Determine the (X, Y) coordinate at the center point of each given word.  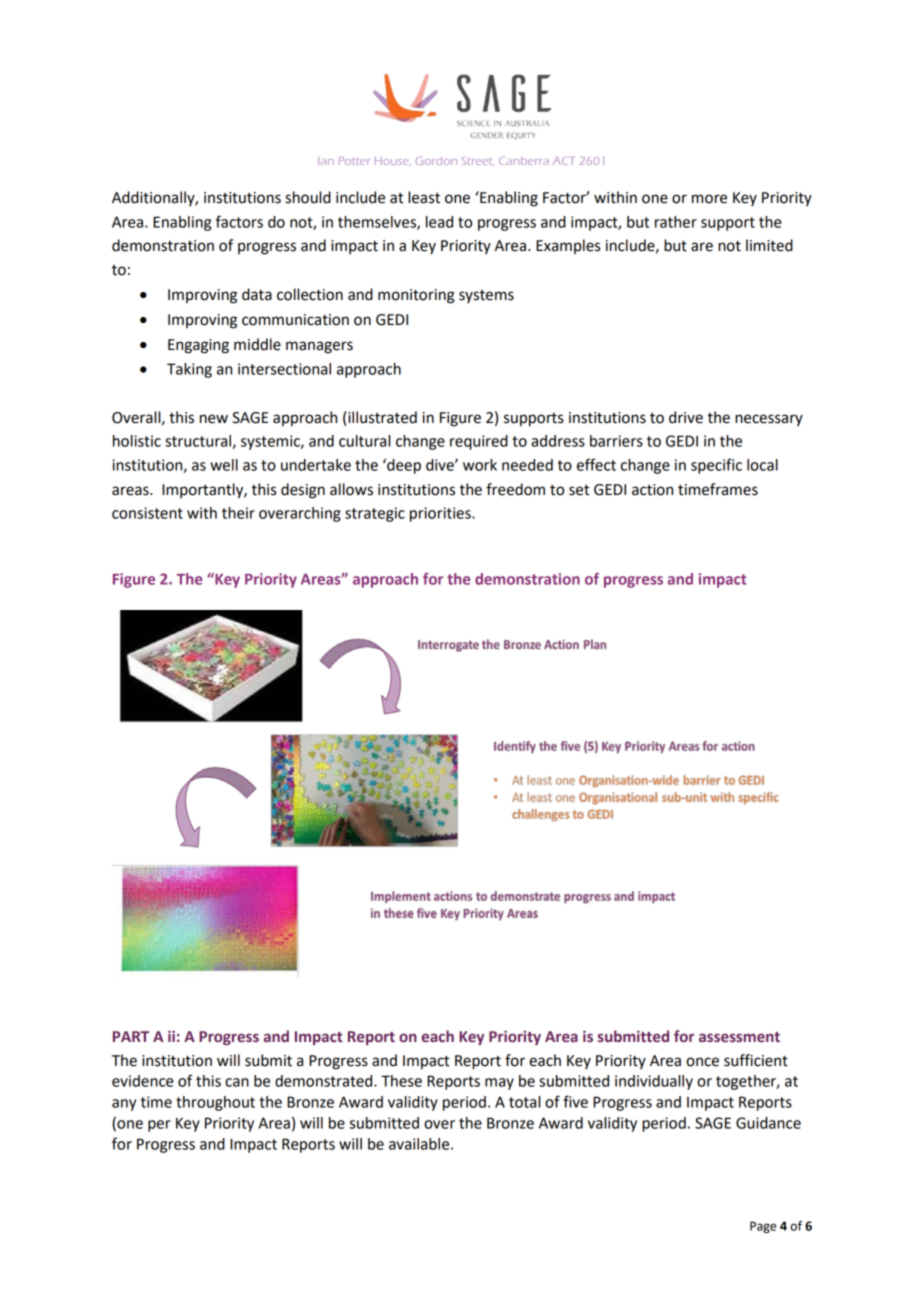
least (424, 197)
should (308, 197)
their (238, 513)
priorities (441, 514)
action (652, 490)
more (709, 199)
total (524, 1102)
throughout (215, 1103)
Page (763, 1227)
